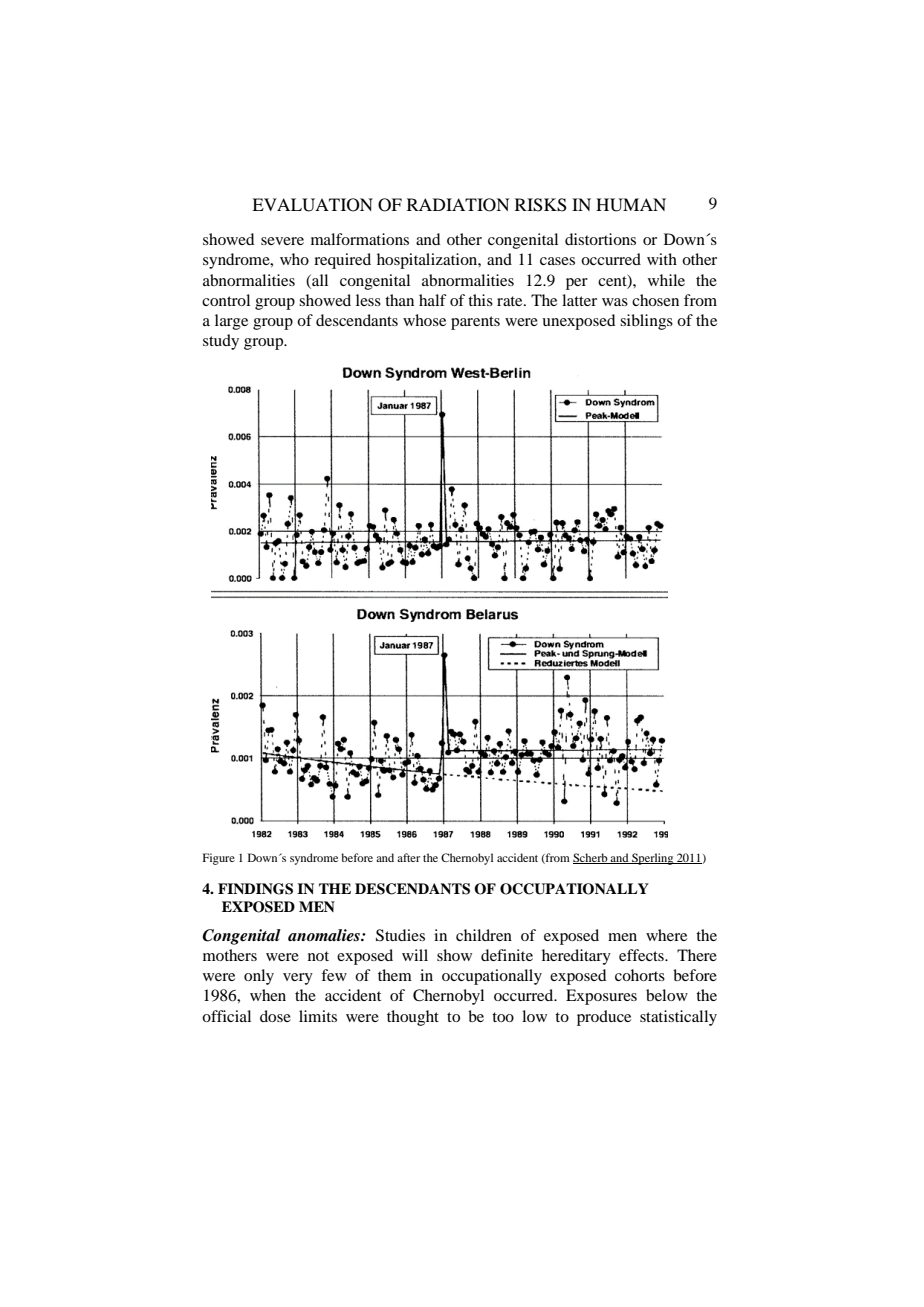 Image resolution: width=924 pixels, height=1307 pixels. I want to click on when, so click(268, 995).
